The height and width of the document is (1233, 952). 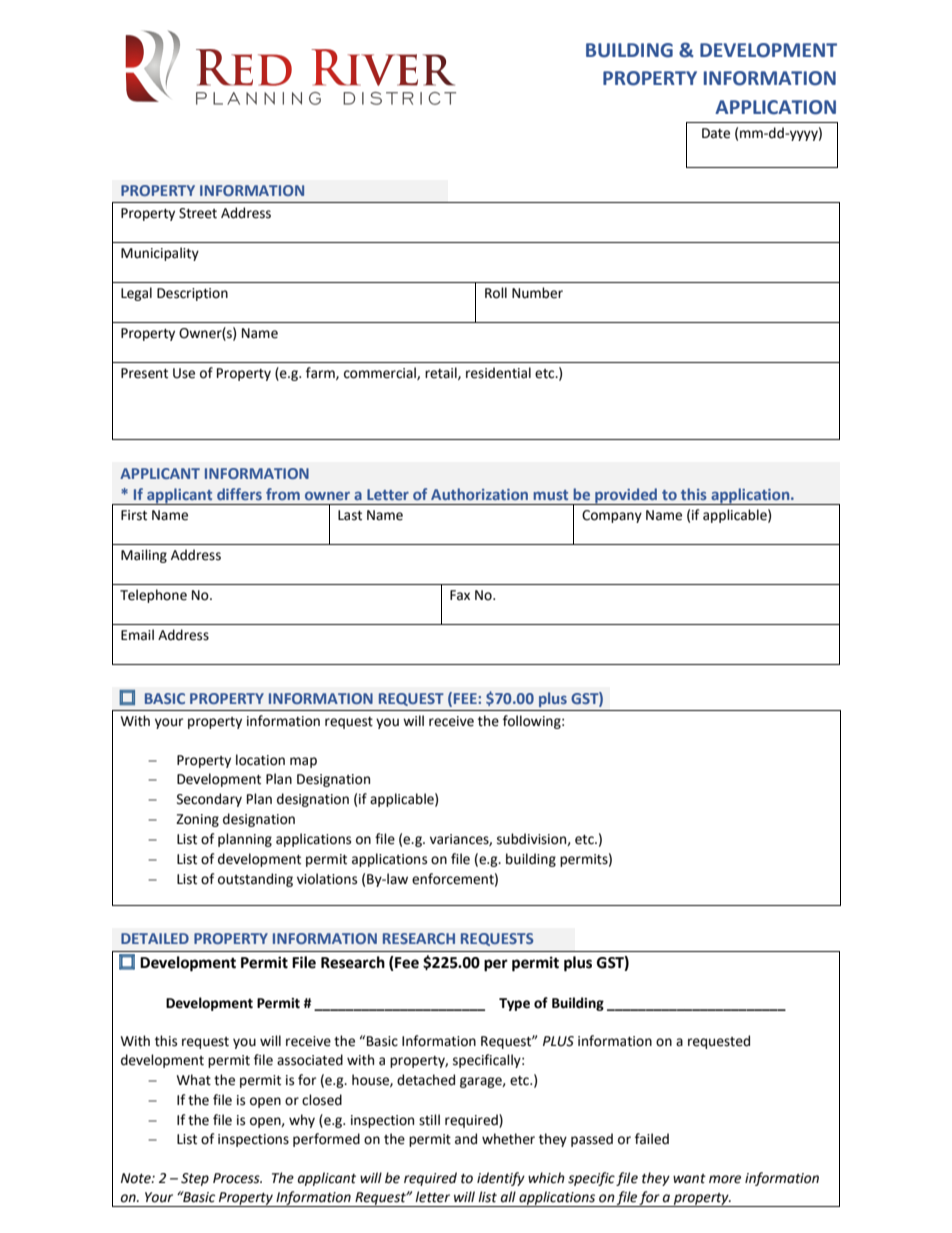 What do you see at coordinates (496, 293) in the document?
I see `Roll` at bounding box center [496, 293].
